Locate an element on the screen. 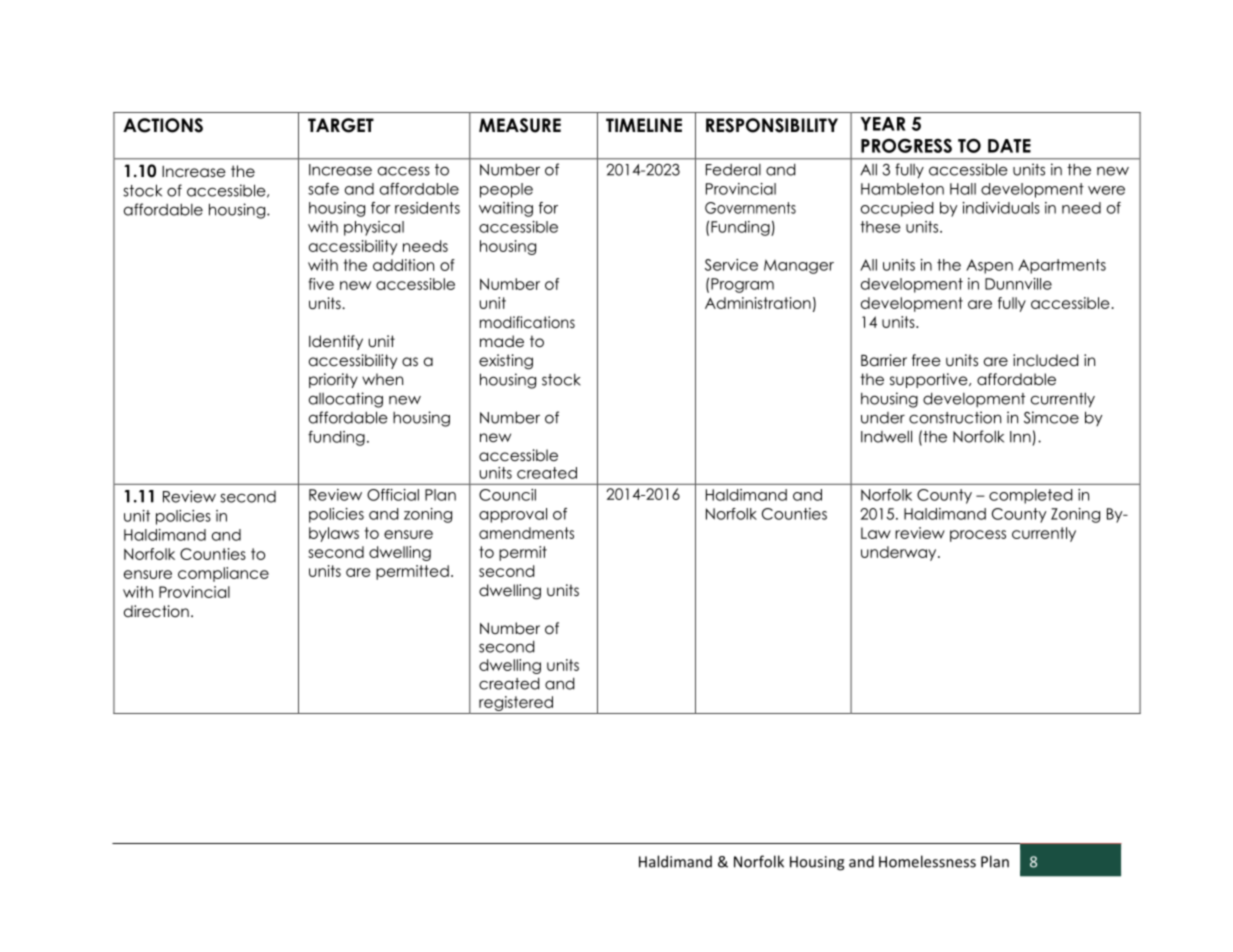  compliance is located at coordinates (223, 574).
